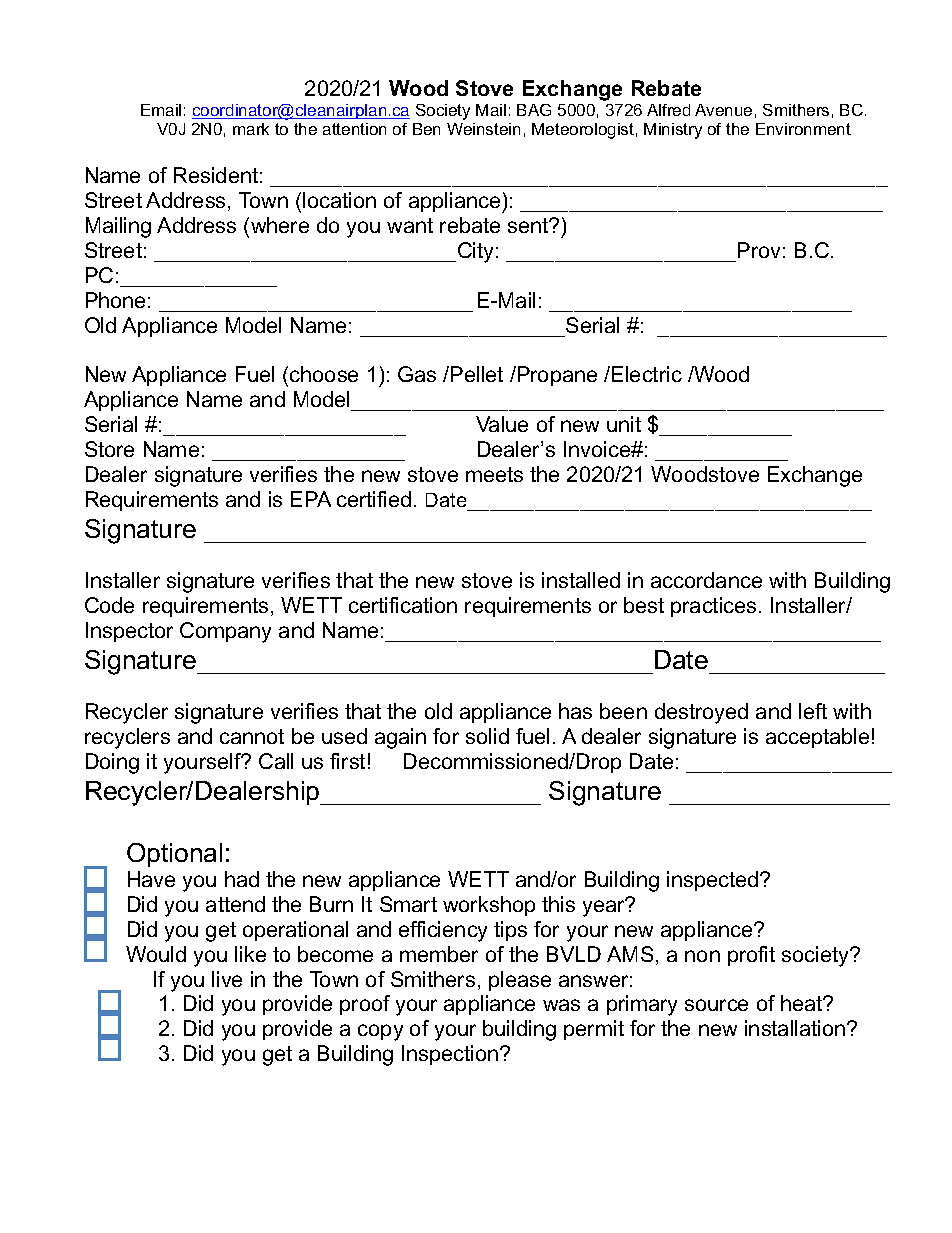 Image resolution: width=952 pixels, height=1233 pixels. Describe the element at coordinates (706, 580) in the page. I see `accordance` at that location.
